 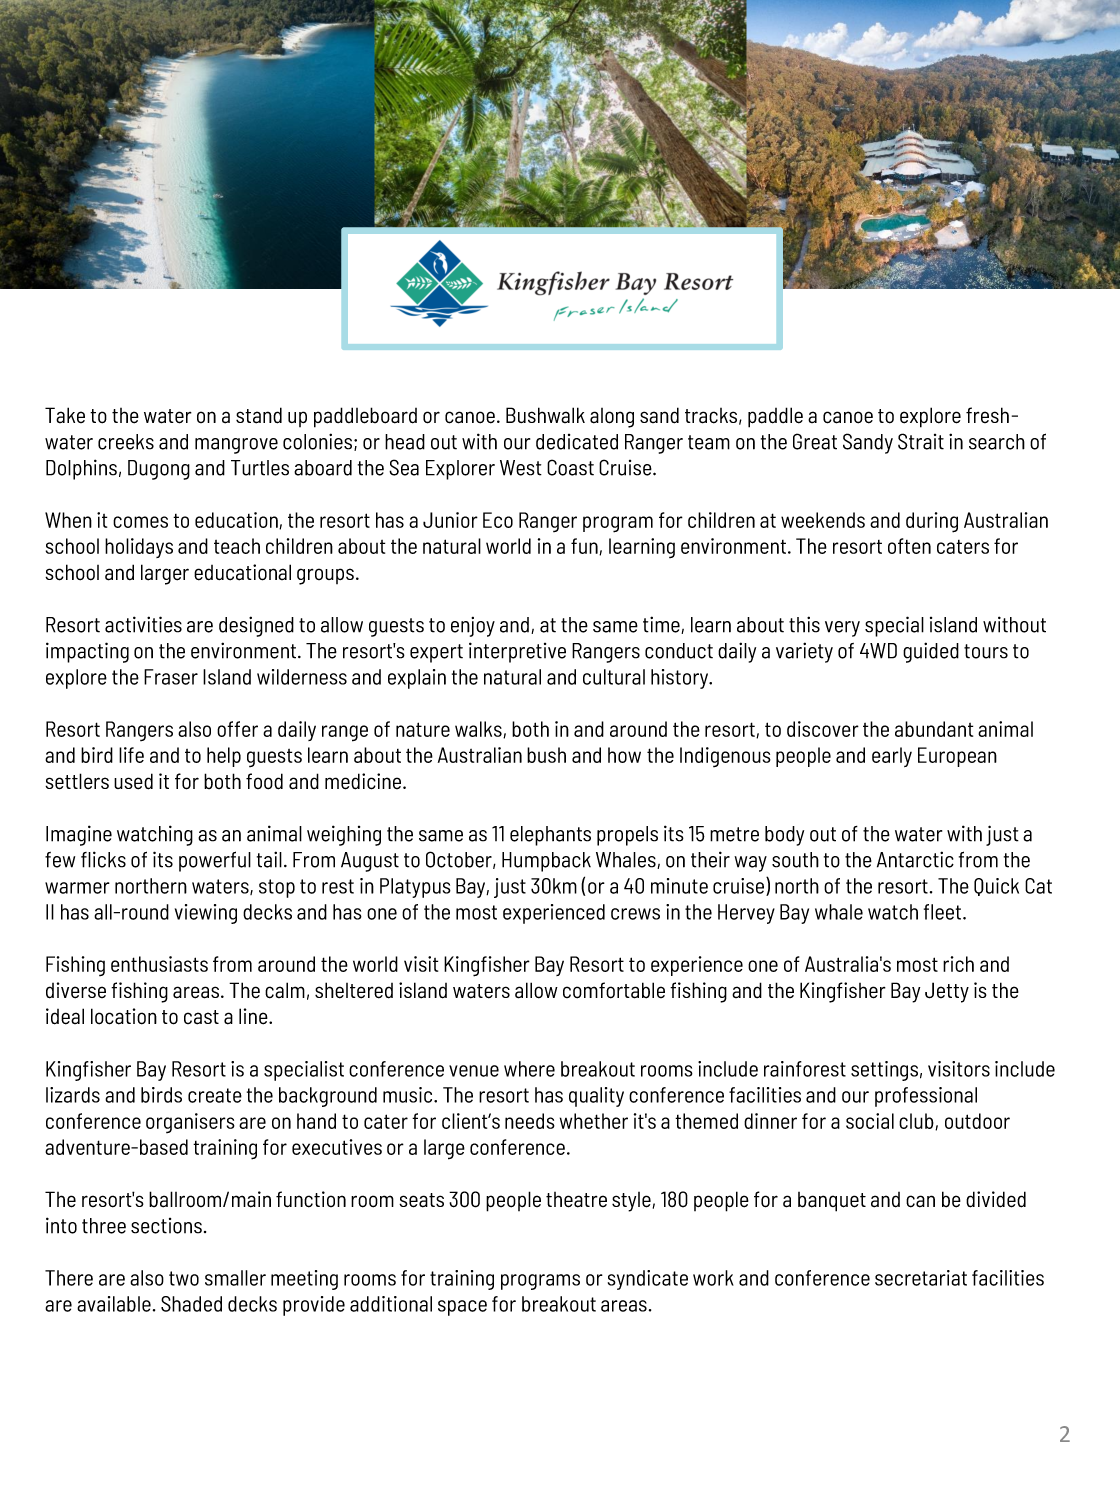 What do you see at coordinates (921, 441) in the screenshot?
I see `Strait` at bounding box center [921, 441].
